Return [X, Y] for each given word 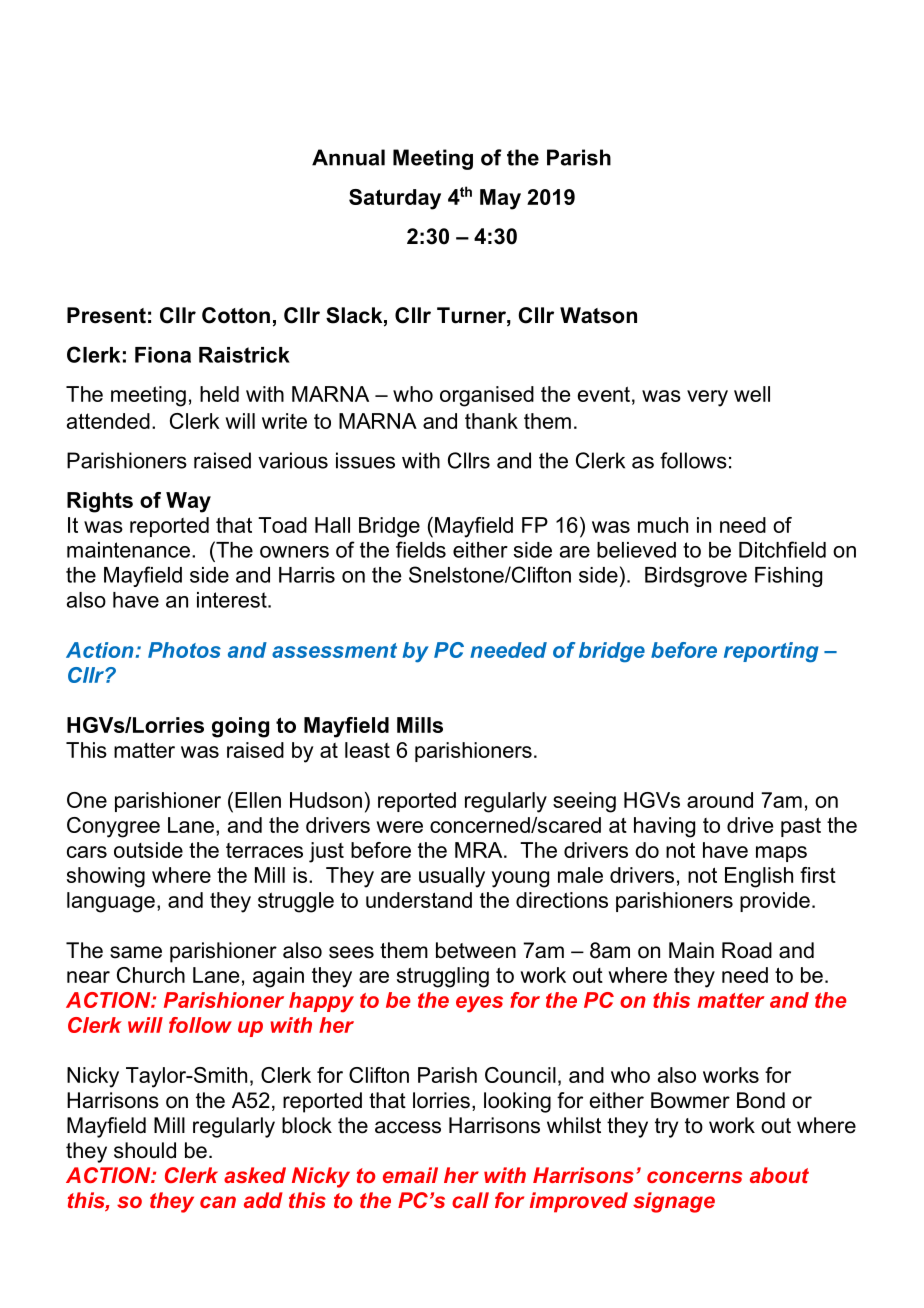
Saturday [395, 199]
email [410, 1175]
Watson [598, 315]
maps [781, 854]
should [145, 1150]
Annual [348, 157]
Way [188, 502]
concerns [694, 1177]
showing [106, 877]
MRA [480, 850]
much [663, 525]
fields [421, 549]
